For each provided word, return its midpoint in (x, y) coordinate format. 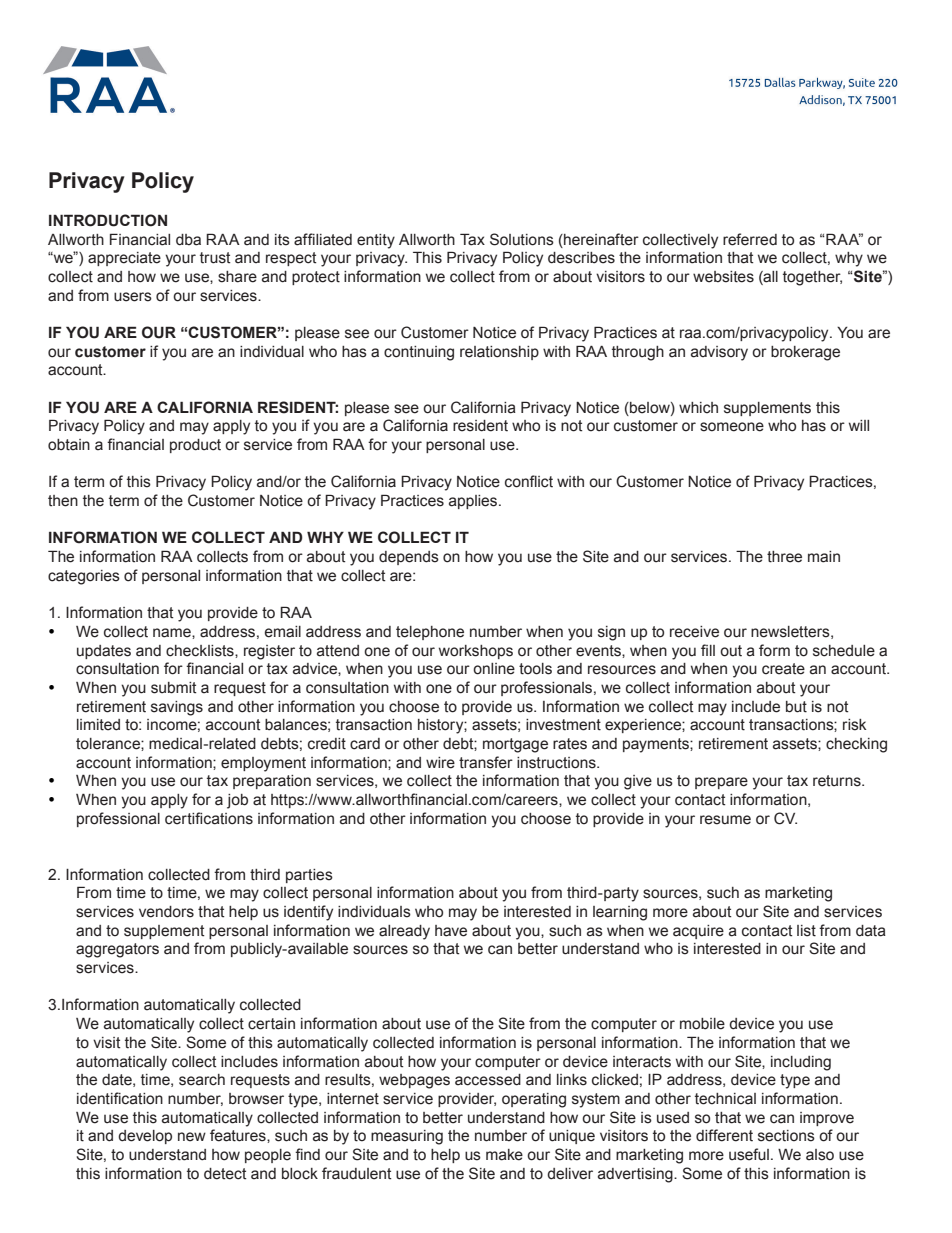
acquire (698, 932)
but (796, 707)
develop (145, 1137)
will (859, 425)
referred (750, 239)
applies (474, 502)
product (195, 446)
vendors (166, 912)
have (451, 931)
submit (174, 688)
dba (188, 240)
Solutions (522, 239)
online (494, 669)
